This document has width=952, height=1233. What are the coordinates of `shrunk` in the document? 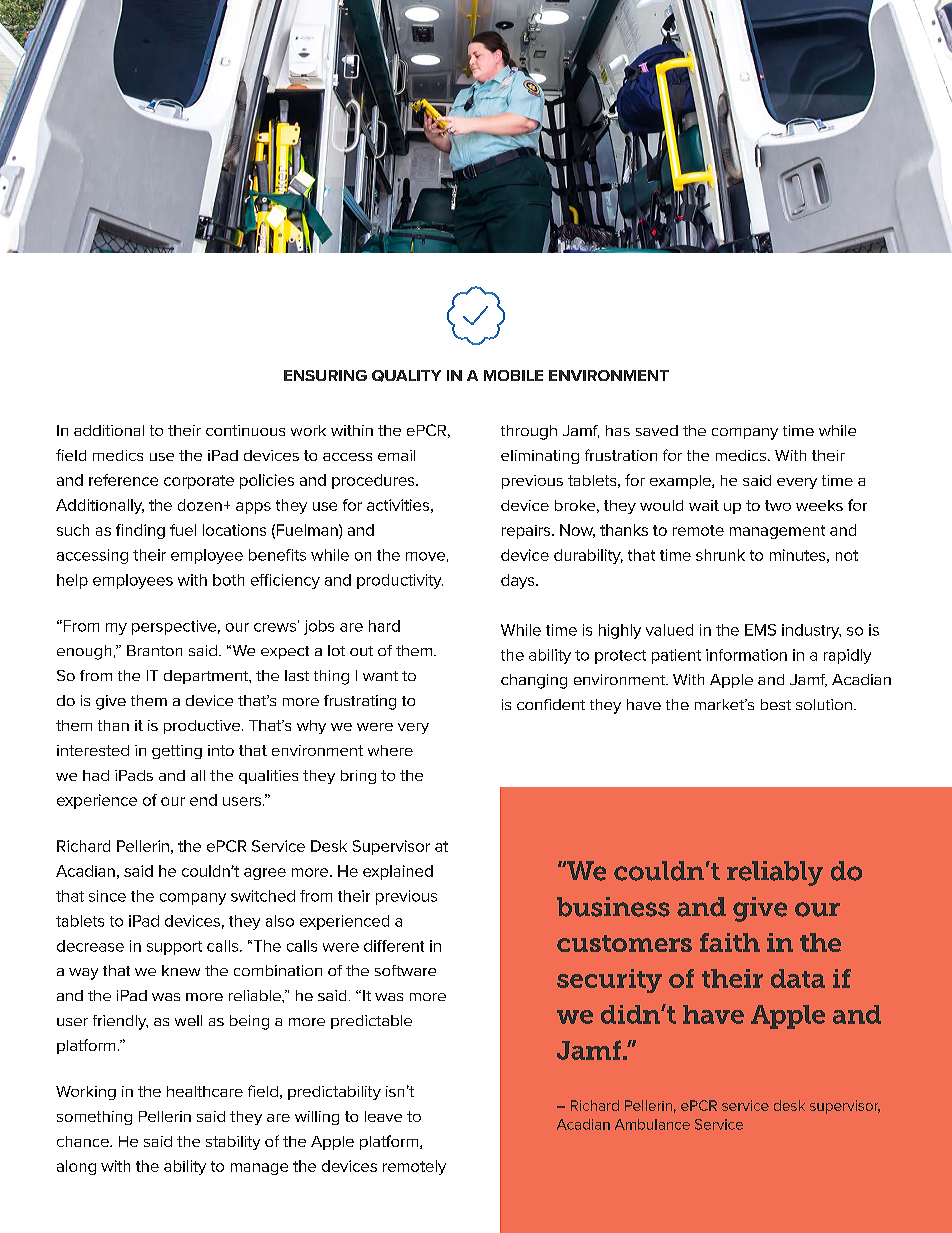 It's located at (720, 555).
